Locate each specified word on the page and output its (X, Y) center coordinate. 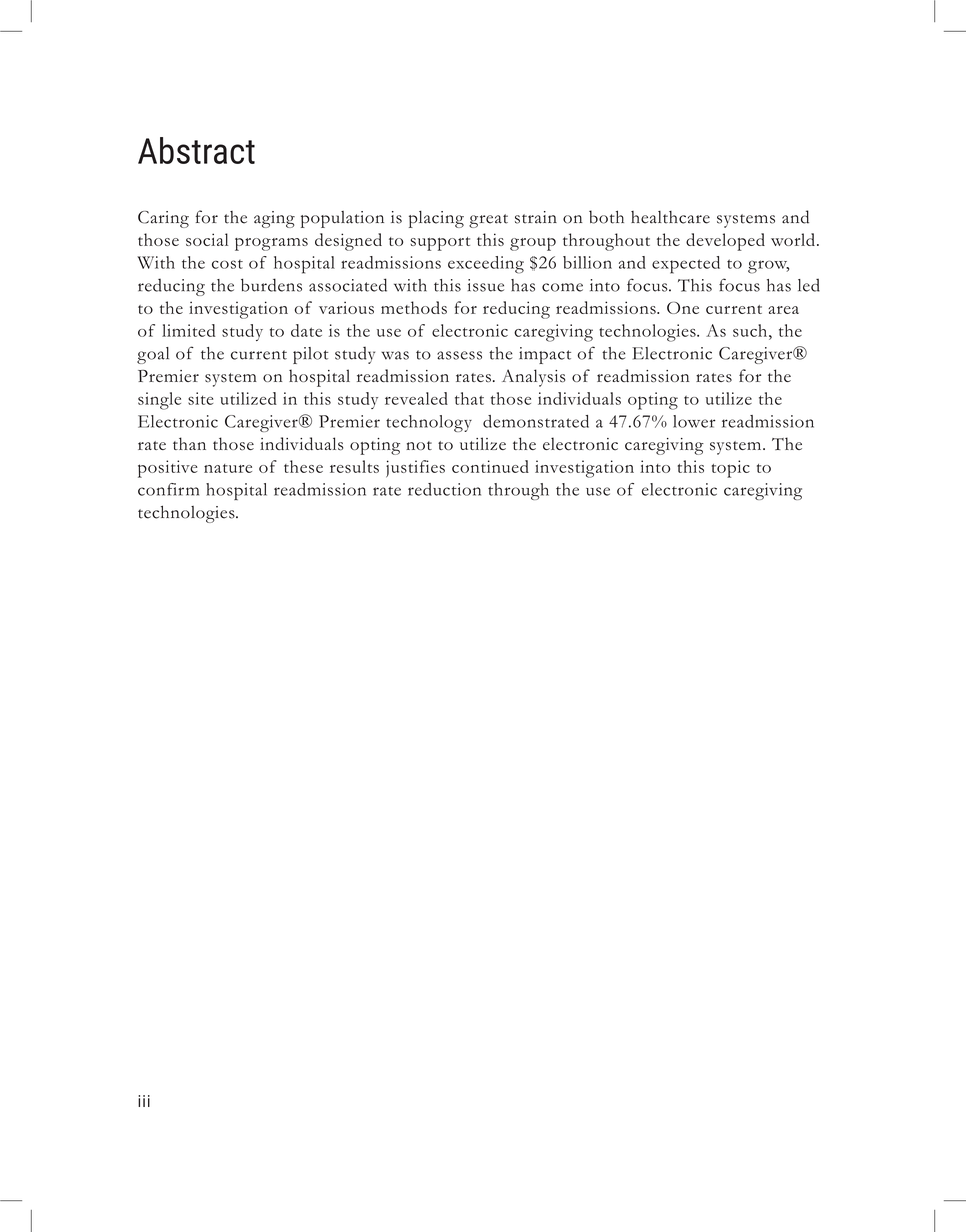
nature (228, 468)
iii (144, 1101)
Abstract (196, 150)
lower (694, 421)
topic (731, 469)
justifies (415, 469)
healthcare (670, 217)
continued (490, 466)
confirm (168, 489)
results (354, 466)
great (488, 221)
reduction (444, 489)
